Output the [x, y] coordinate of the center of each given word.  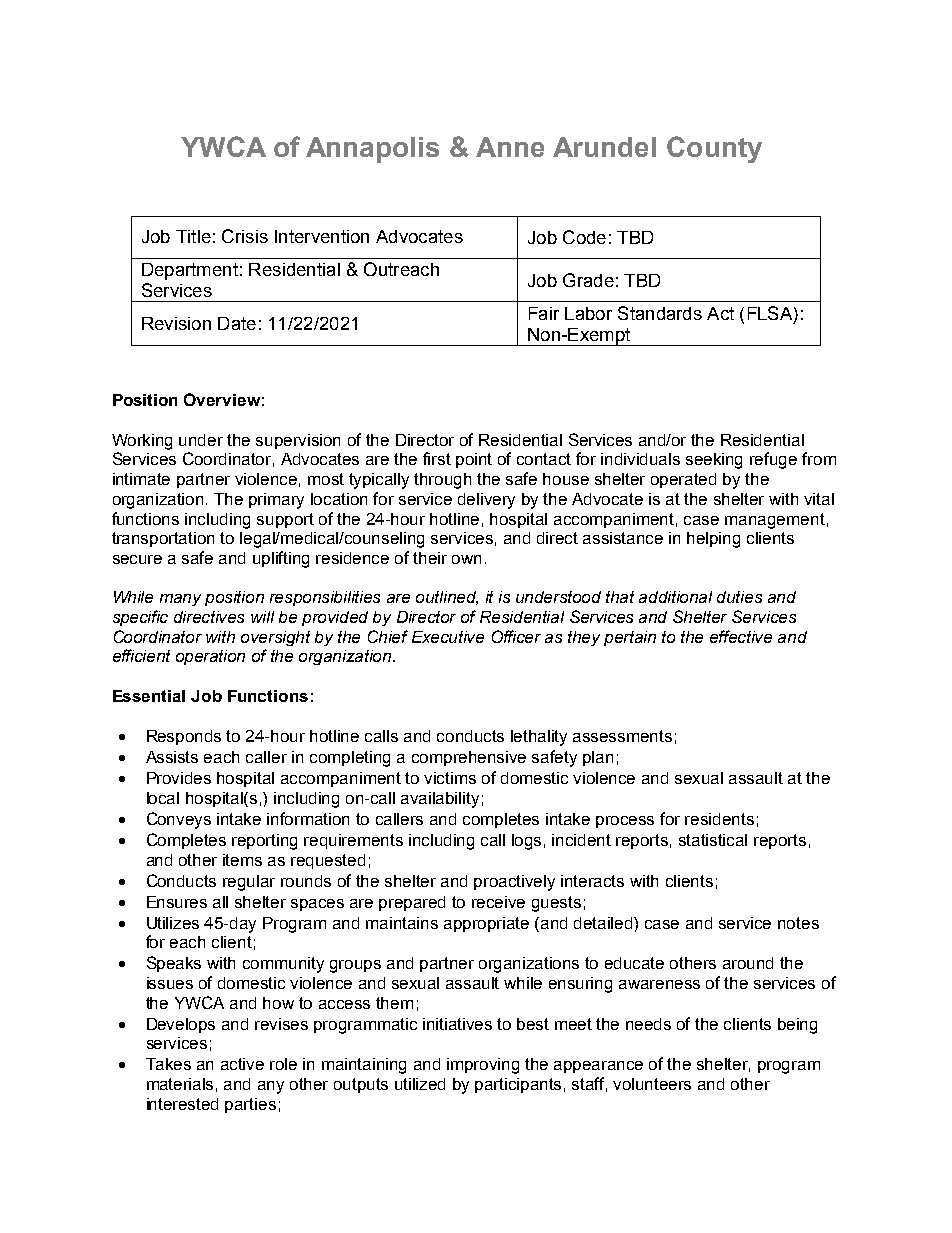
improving [483, 1066]
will [262, 617]
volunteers [652, 1084]
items [242, 860]
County [714, 149]
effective [741, 636]
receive [498, 902]
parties [250, 1105]
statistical [713, 840]
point [474, 460]
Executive [448, 637]
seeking [714, 461]
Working [142, 442]
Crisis [245, 236]
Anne [510, 147]
